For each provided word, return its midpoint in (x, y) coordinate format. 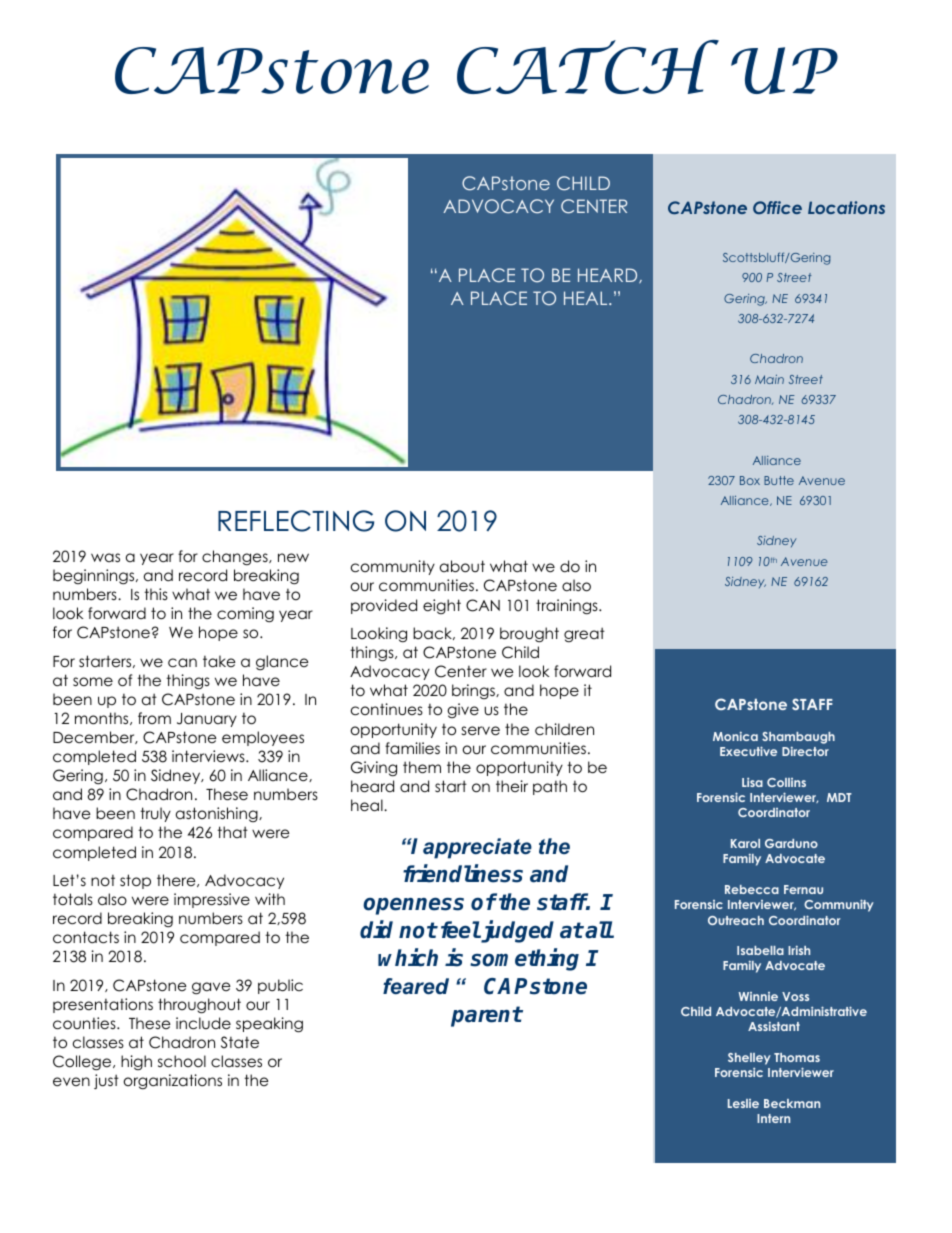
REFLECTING (296, 521)
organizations (173, 1082)
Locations (846, 207)
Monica (735, 736)
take (219, 661)
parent (486, 1016)
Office (777, 207)
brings (474, 691)
